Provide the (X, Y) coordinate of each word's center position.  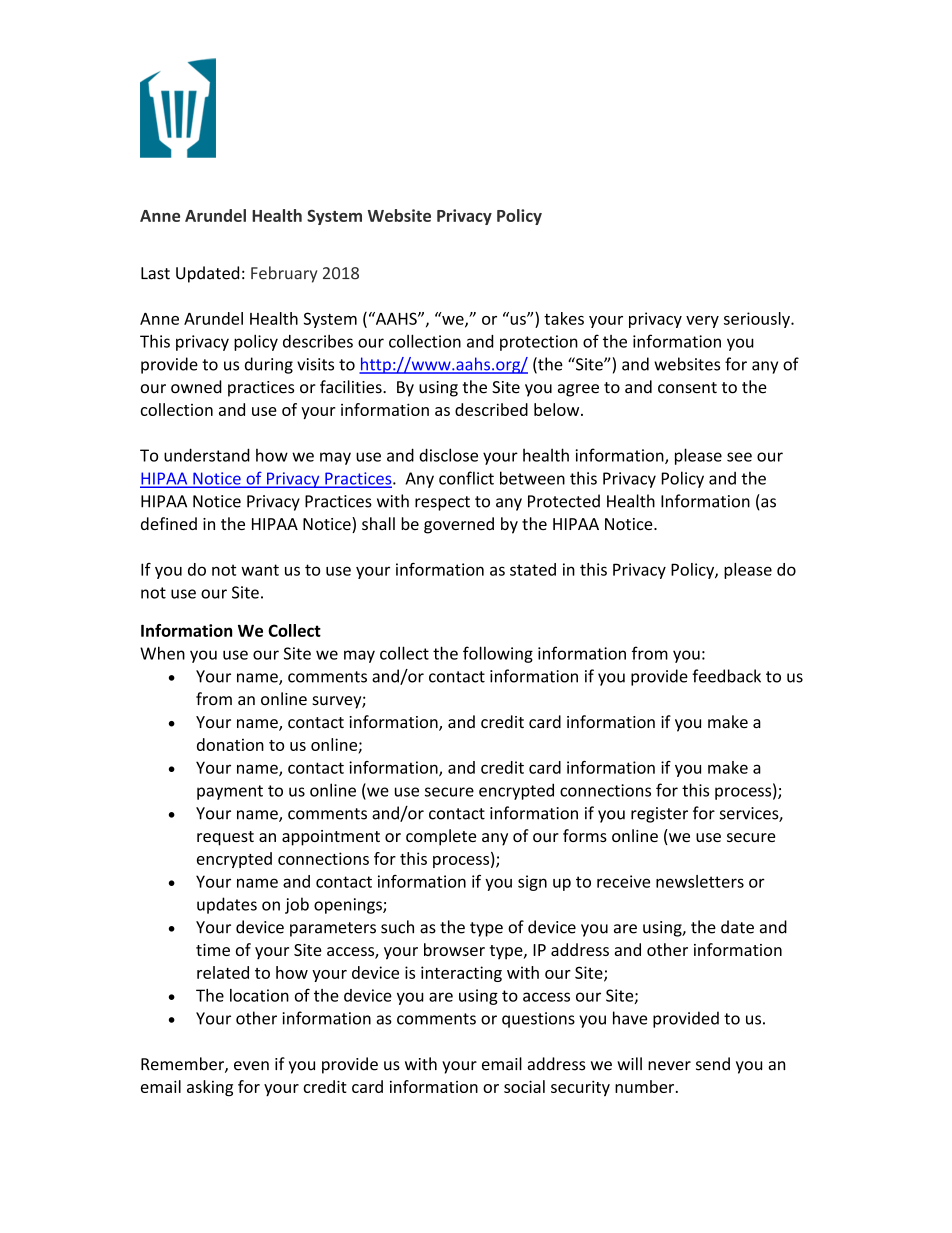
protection (539, 343)
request (225, 838)
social (524, 1086)
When (162, 653)
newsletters (700, 881)
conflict (466, 478)
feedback (726, 676)
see (739, 457)
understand (207, 455)
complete (441, 837)
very (702, 322)
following (498, 654)
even (251, 1066)
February (284, 274)
